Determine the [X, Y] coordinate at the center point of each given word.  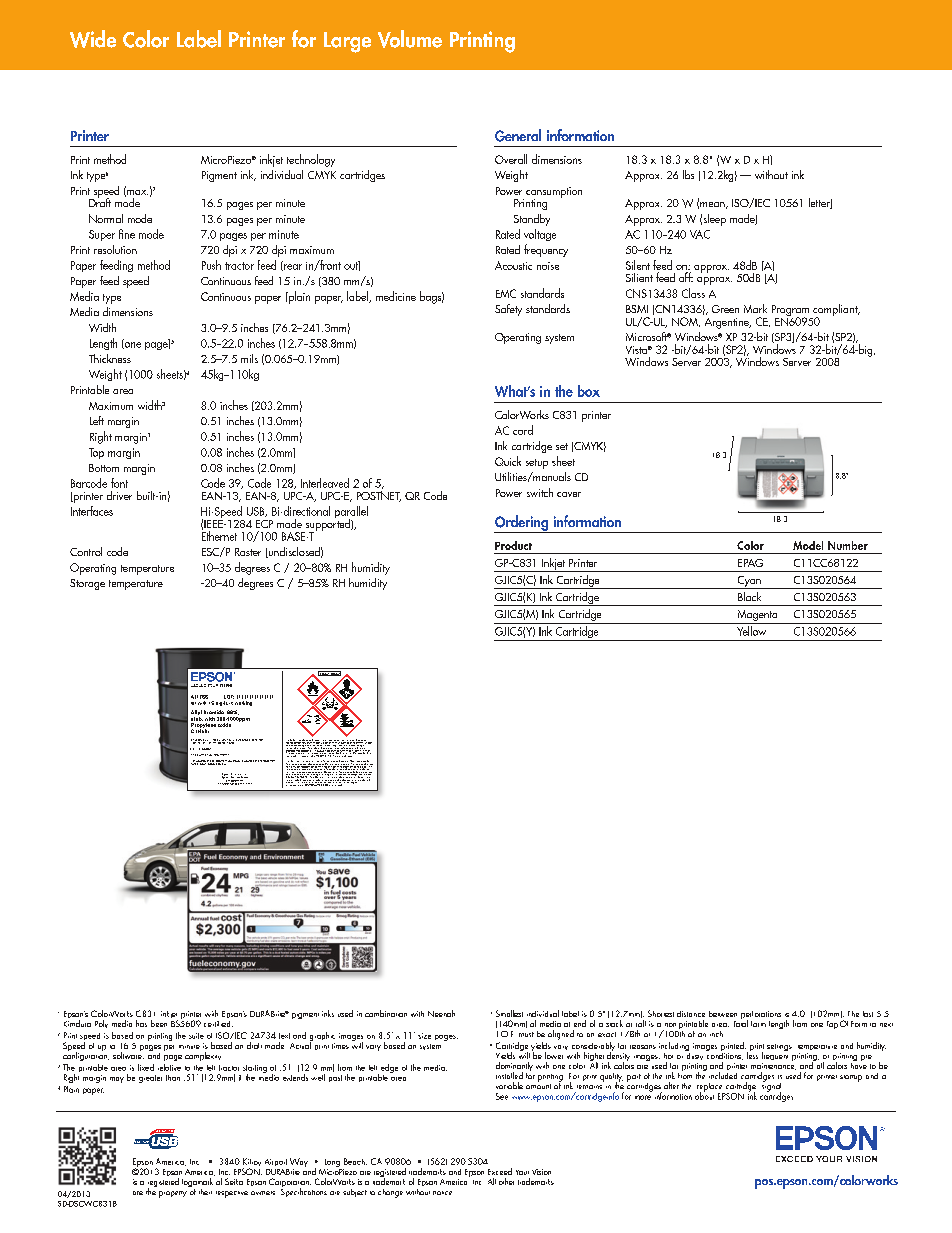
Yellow [751, 631]
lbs [688, 174]
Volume [410, 39]
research [200, 762]
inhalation [366, 762]
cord [523, 430]
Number [848, 545]
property [173, 1194]
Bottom [104, 468]
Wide [93, 39]
